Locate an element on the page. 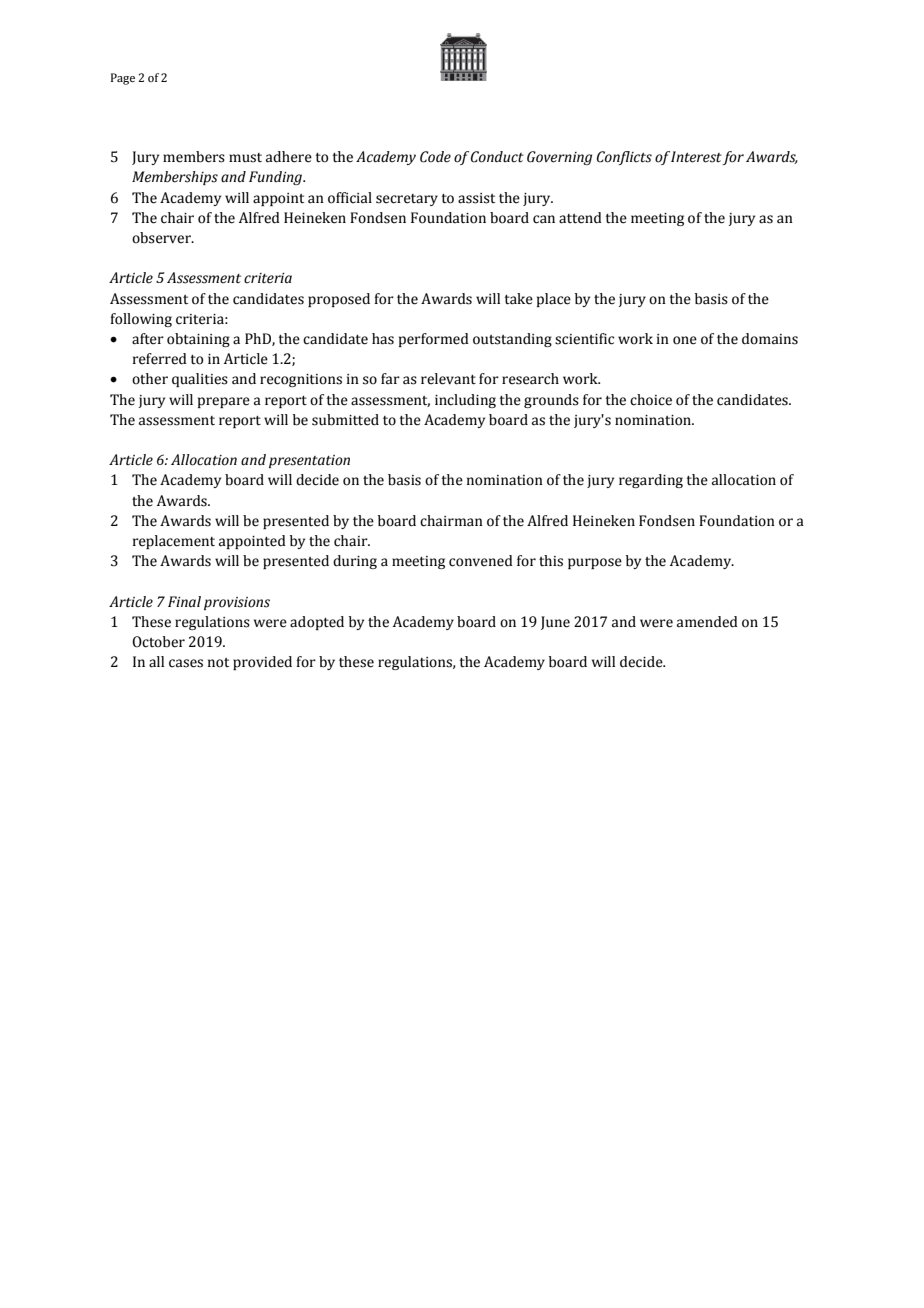 This document has height=1308, width=924. Final is located at coordinates (184, 601).
